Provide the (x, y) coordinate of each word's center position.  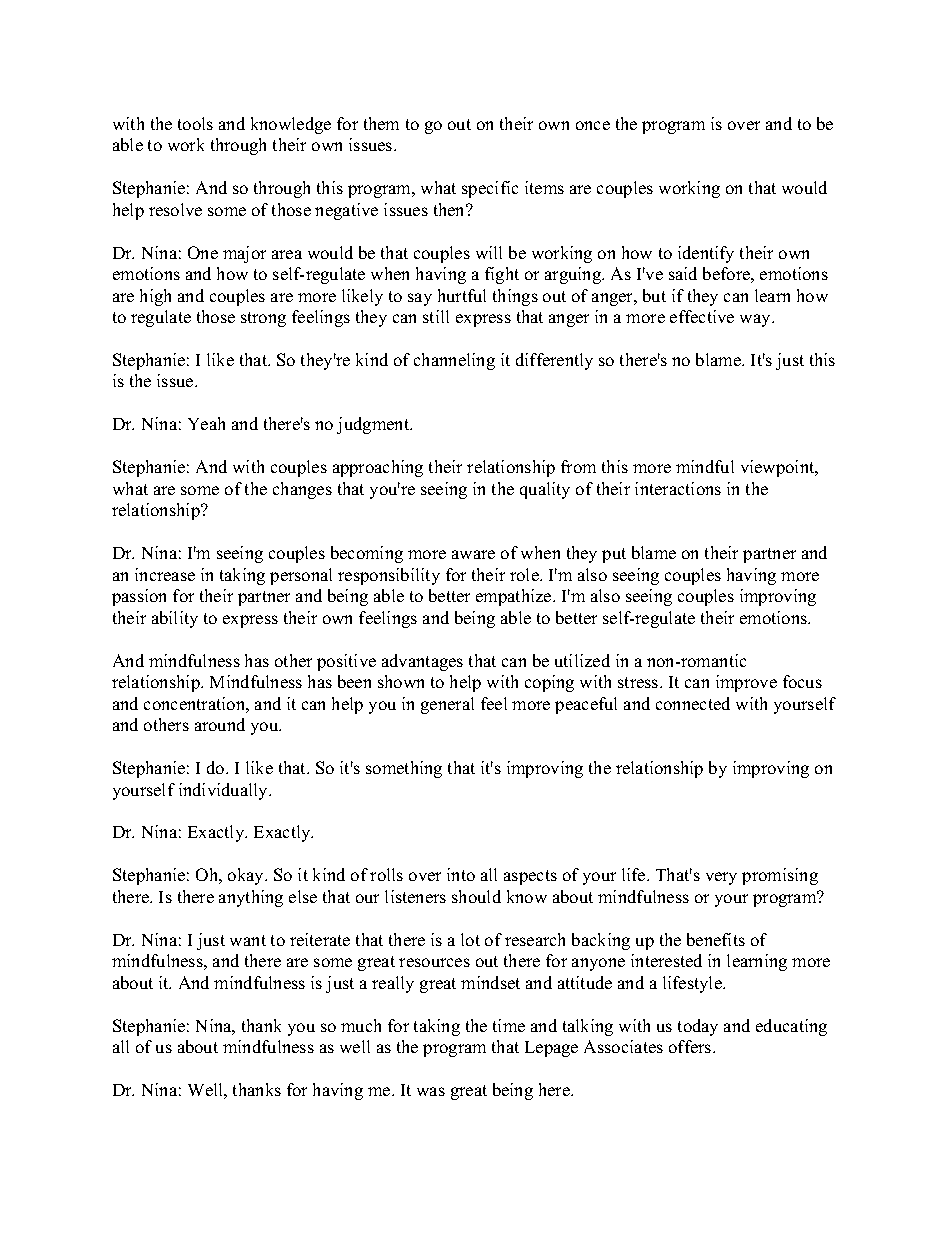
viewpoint (779, 468)
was (431, 1091)
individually (225, 791)
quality (545, 490)
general (447, 705)
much (361, 1025)
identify (706, 254)
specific (490, 189)
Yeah (206, 423)
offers (691, 1046)
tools (195, 123)
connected (693, 703)
